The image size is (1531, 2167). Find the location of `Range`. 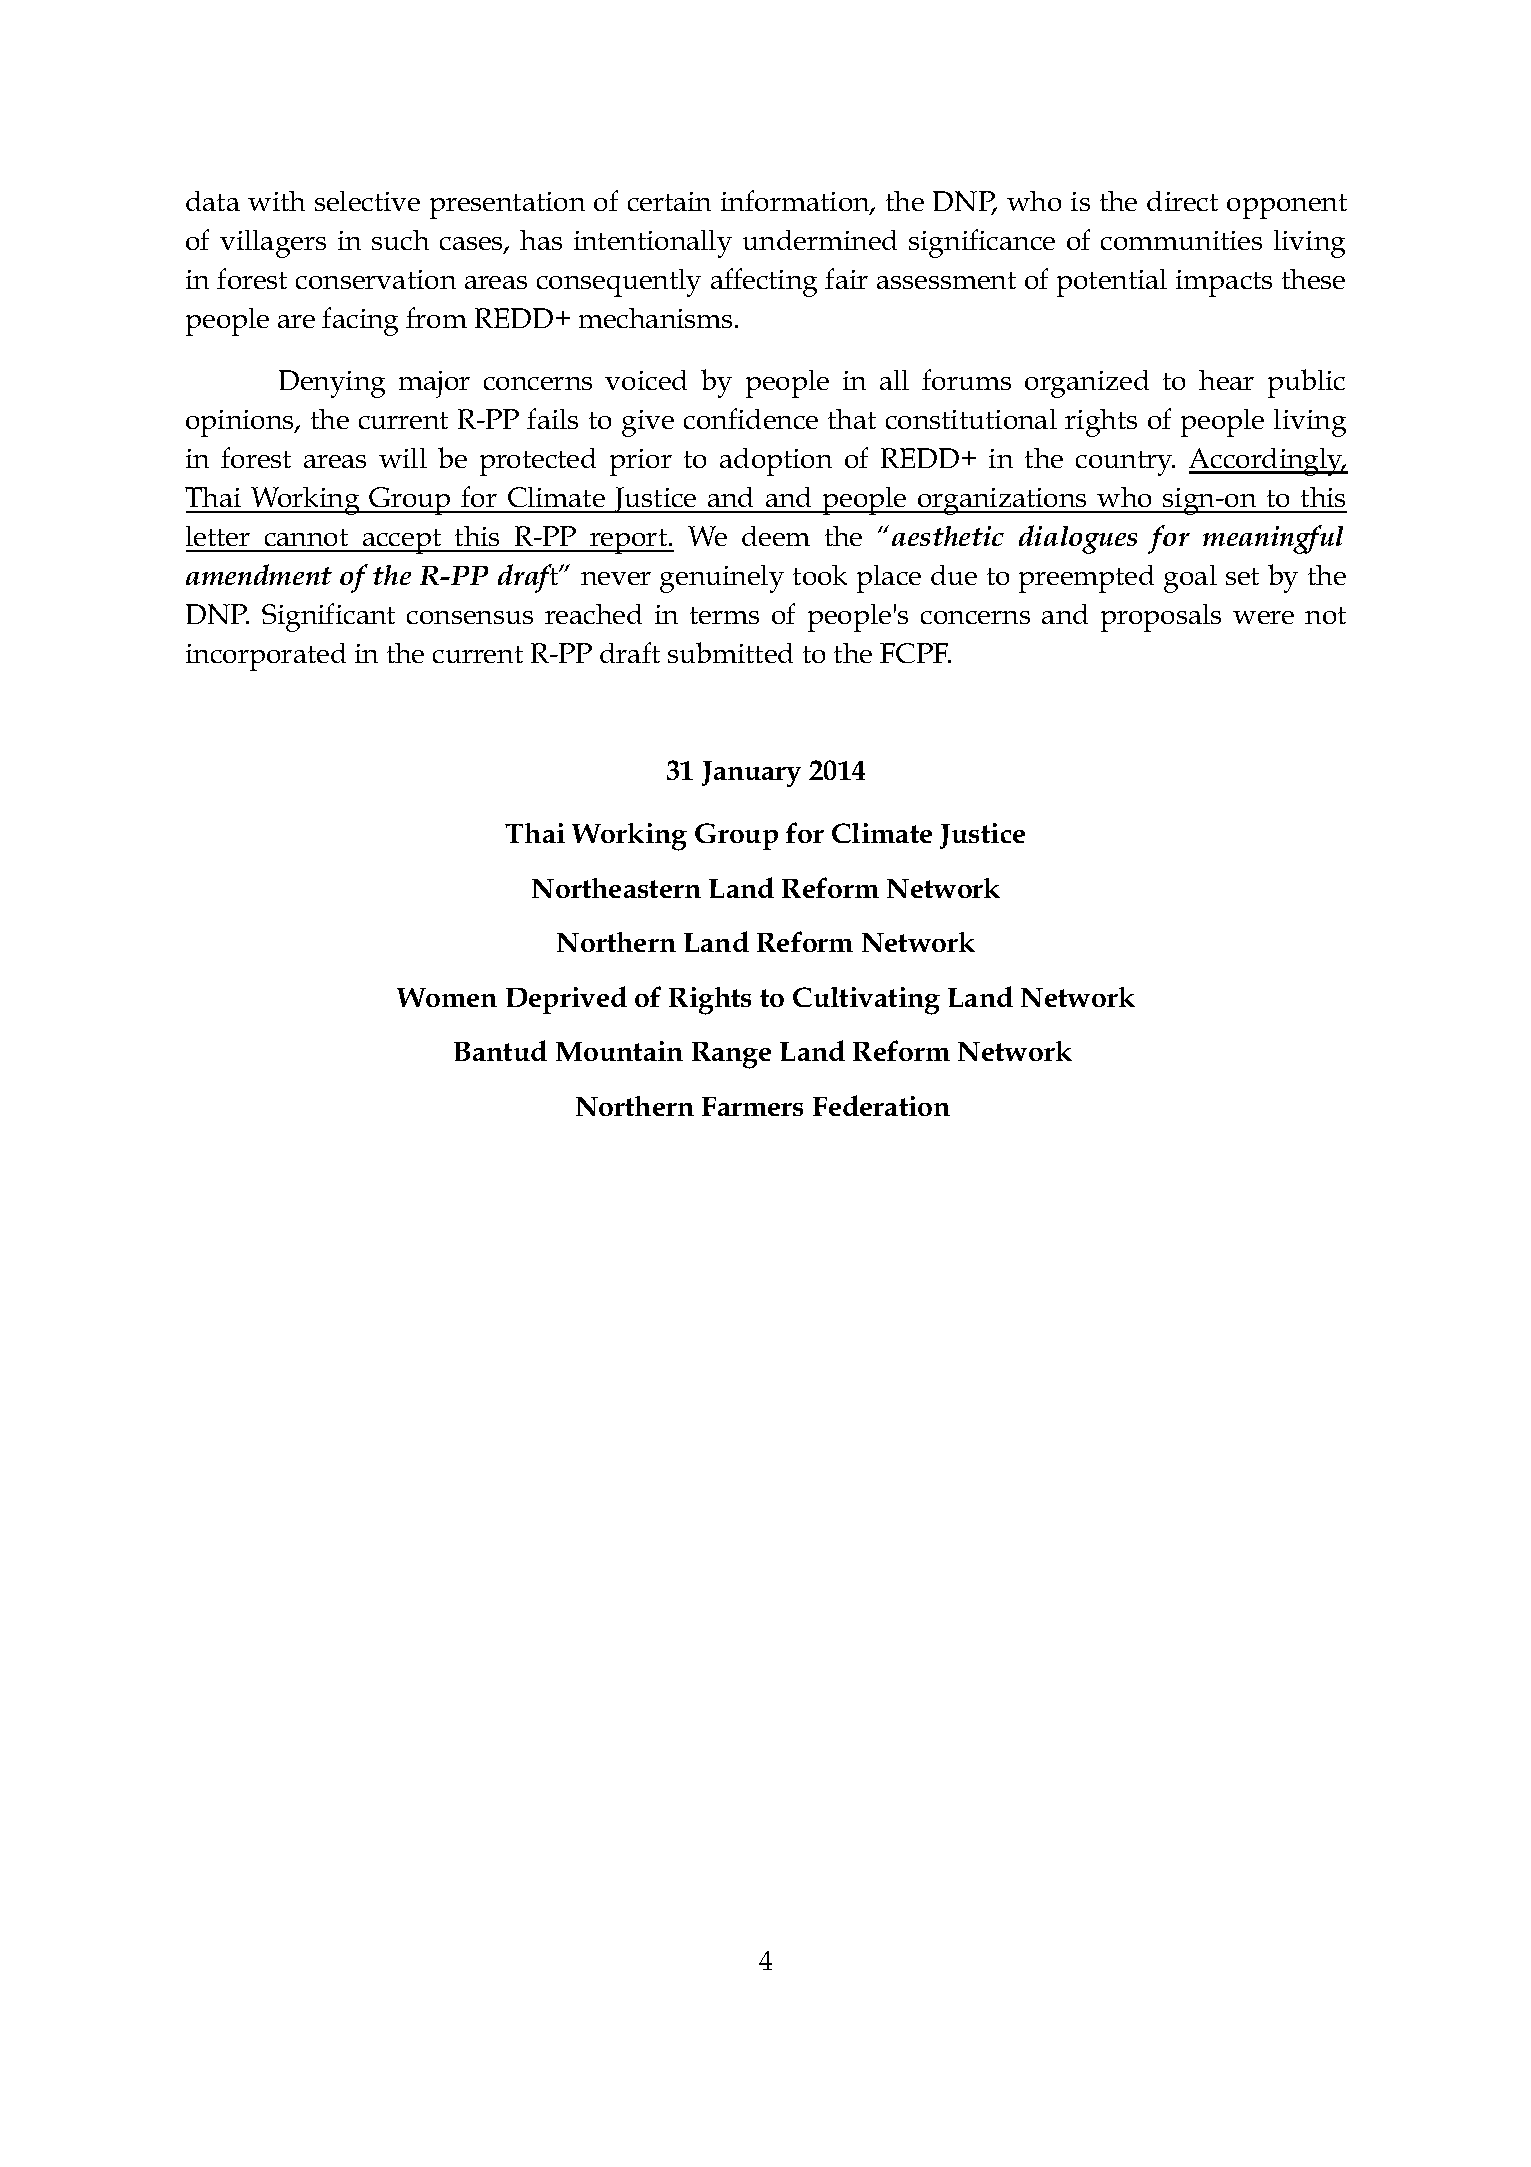

Range is located at coordinates (731, 1055).
